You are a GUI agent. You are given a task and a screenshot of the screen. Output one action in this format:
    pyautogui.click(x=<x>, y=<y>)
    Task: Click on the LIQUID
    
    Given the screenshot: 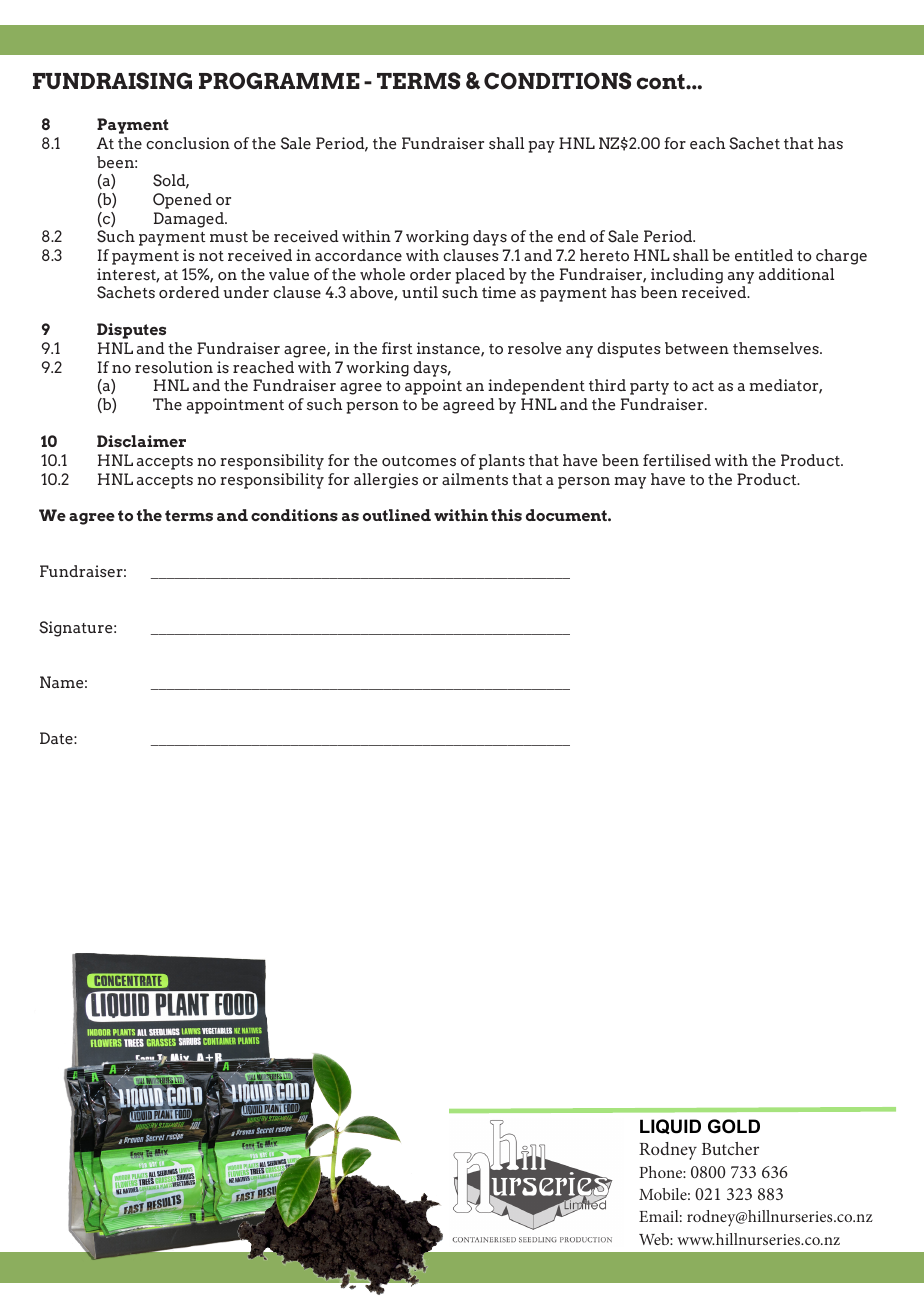 What is the action you would take?
    pyautogui.click(x=670, y=1126)
